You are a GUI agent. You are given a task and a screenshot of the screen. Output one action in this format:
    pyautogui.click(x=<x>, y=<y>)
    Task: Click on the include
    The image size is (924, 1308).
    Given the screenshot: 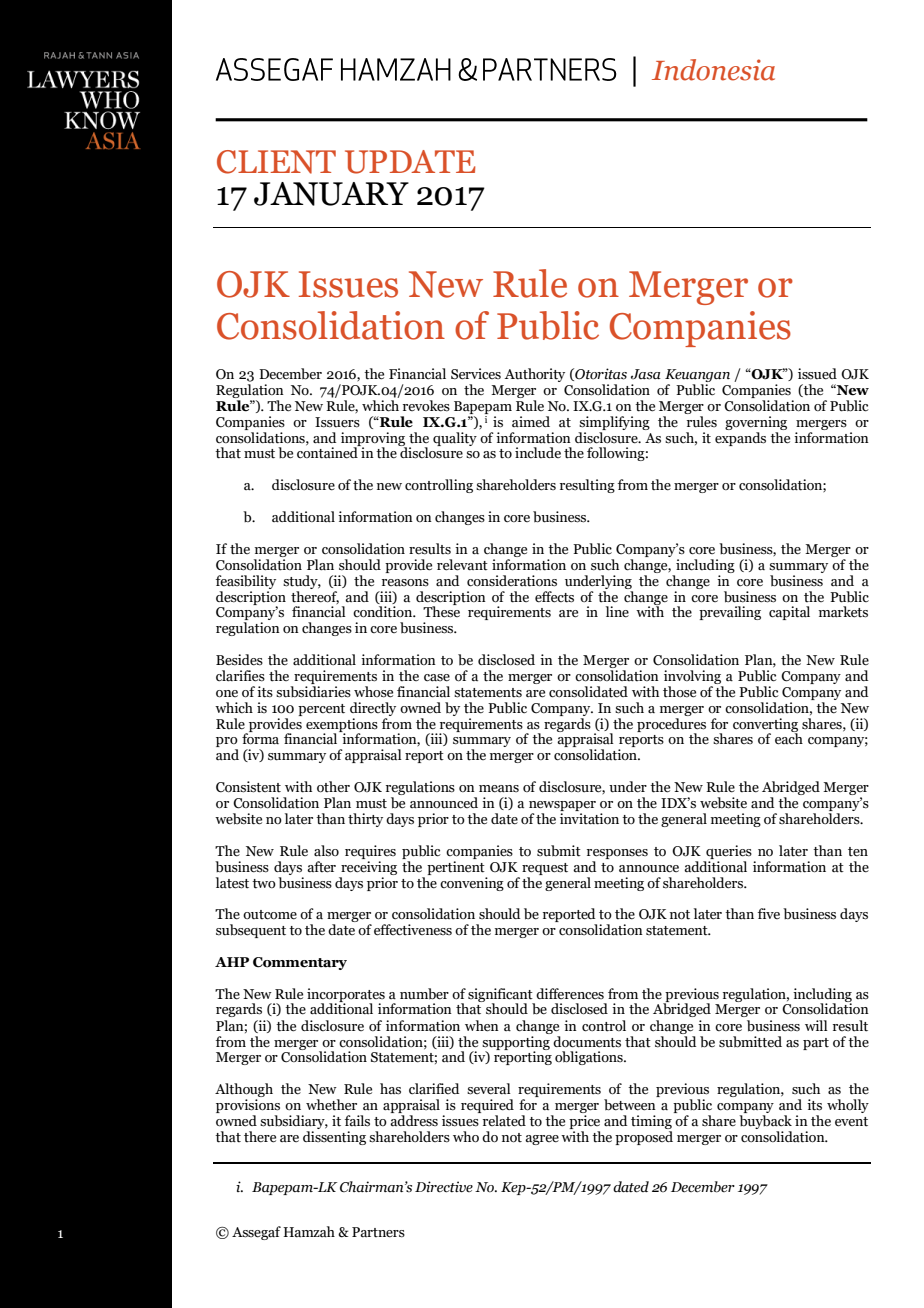 What is the action you would take?
    pyautogui.click(x=538, y=452)
